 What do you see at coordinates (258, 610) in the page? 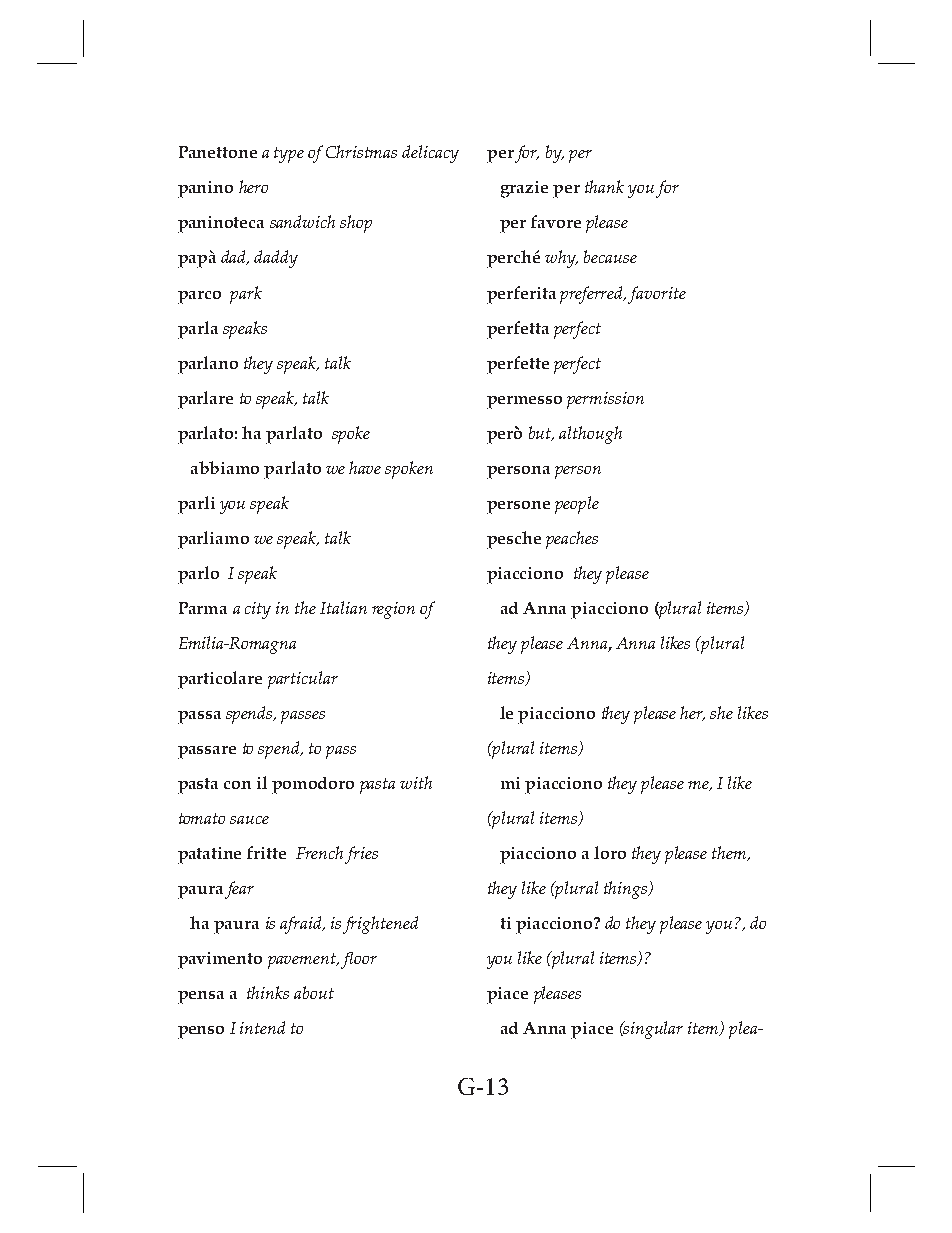
I see `city` at bounding box center [258, 610].
